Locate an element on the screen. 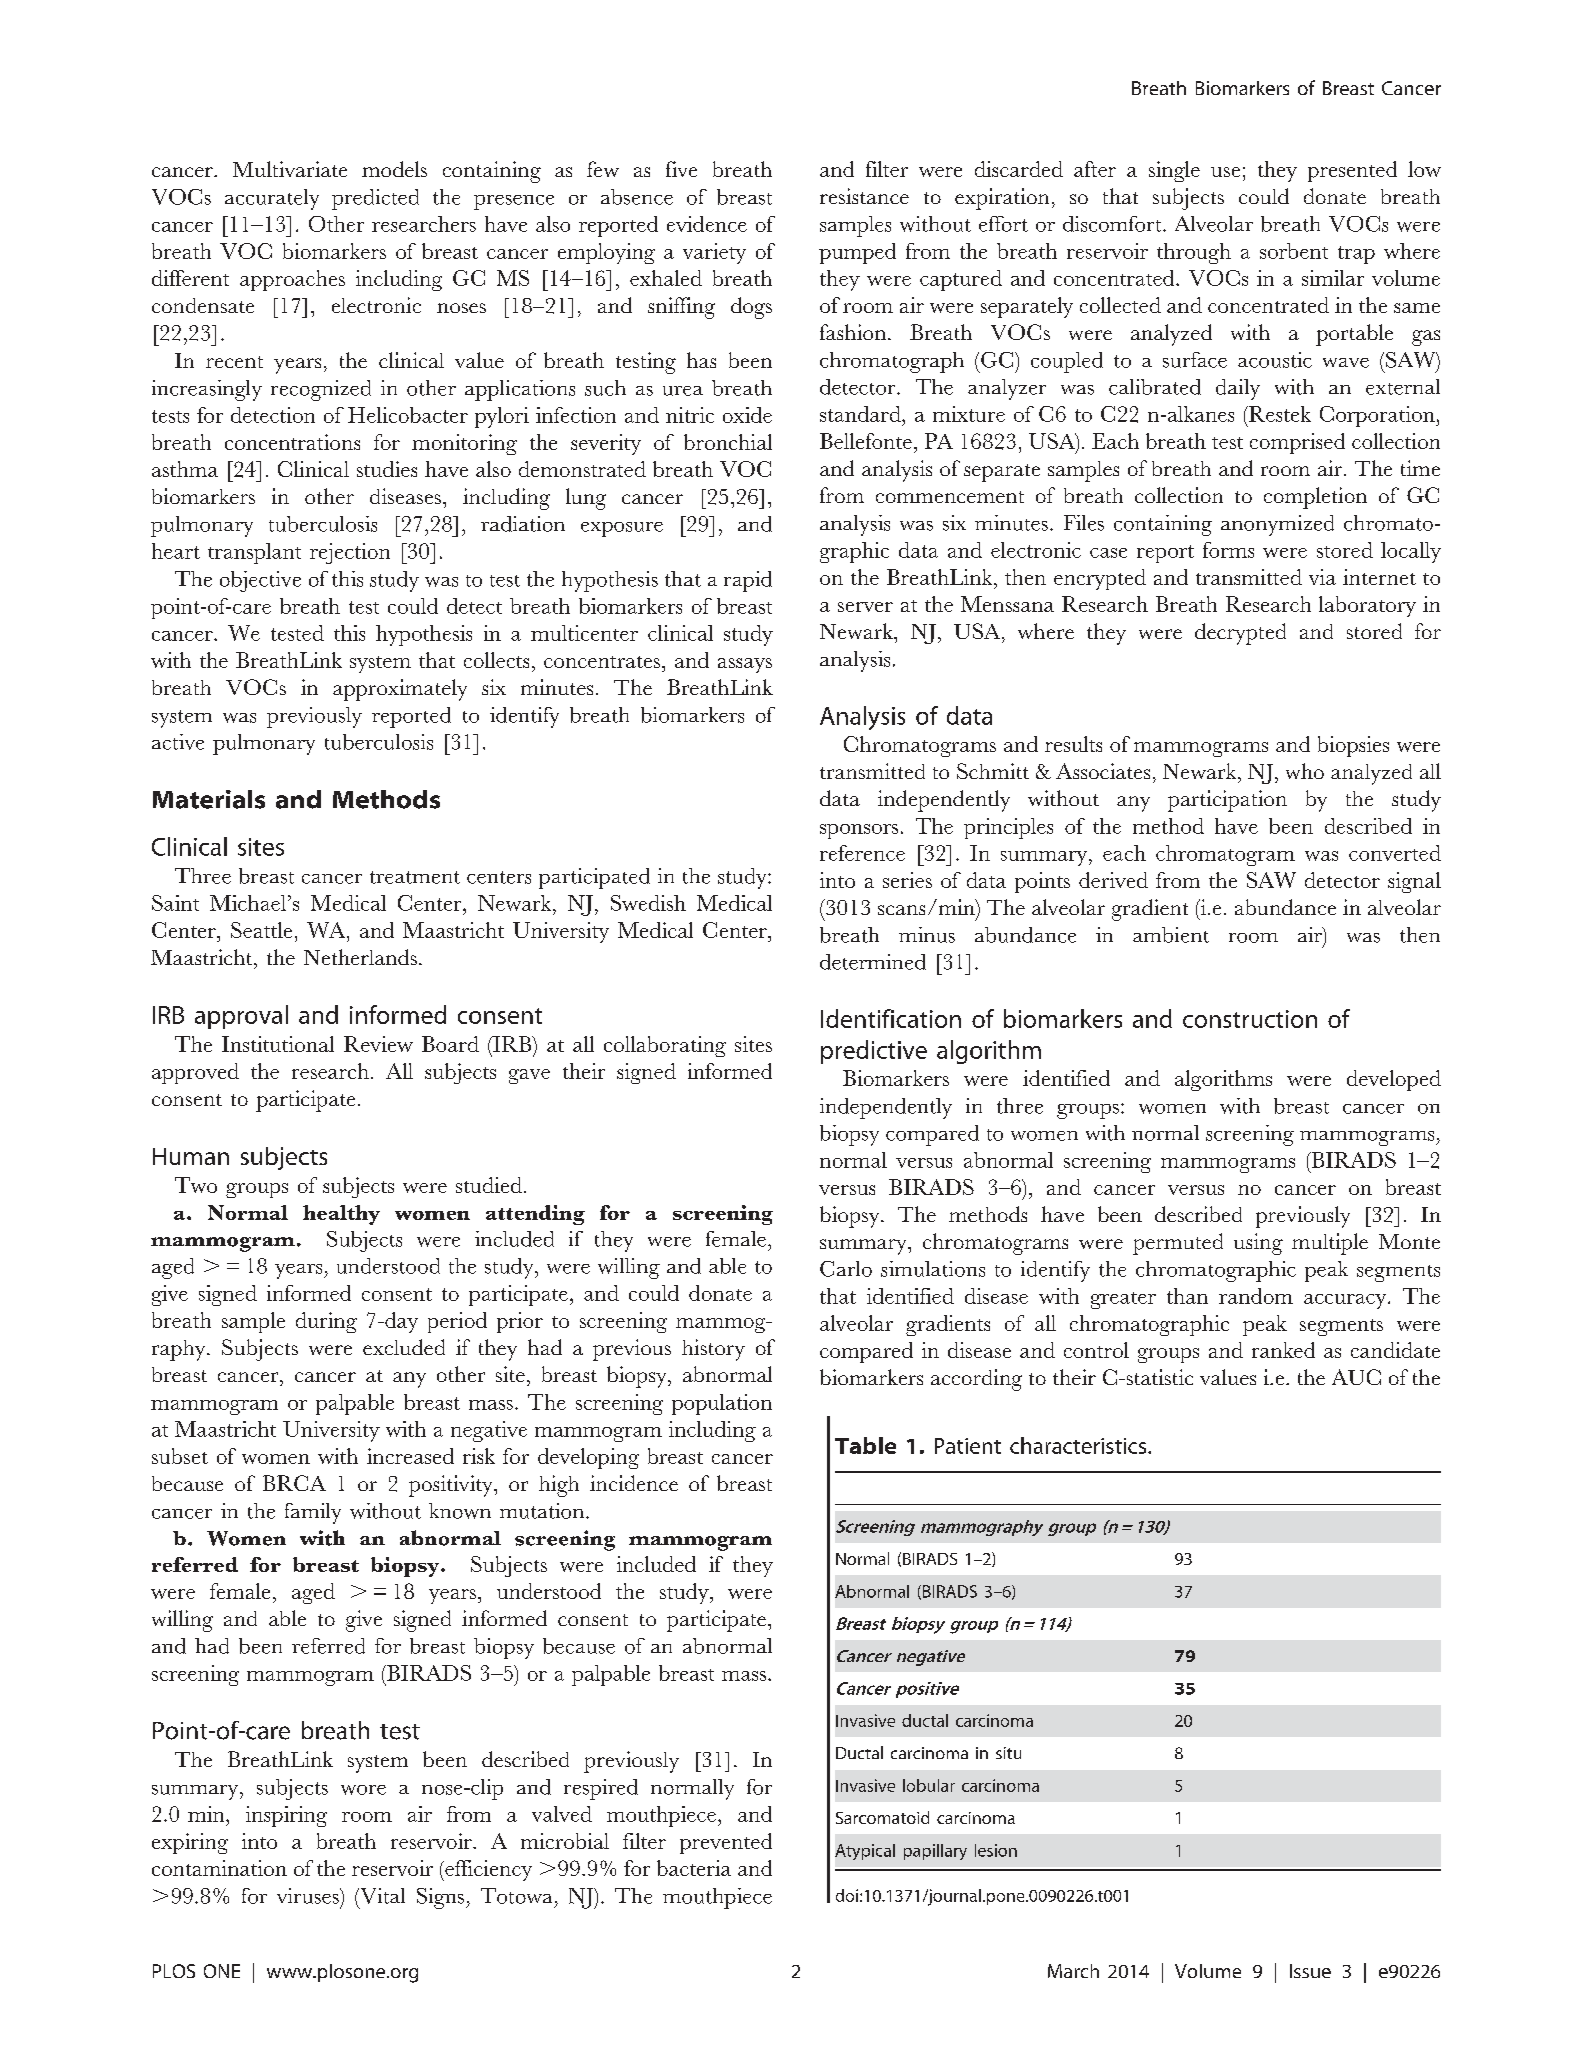  viruses is located at coordinates (309, 1896).
